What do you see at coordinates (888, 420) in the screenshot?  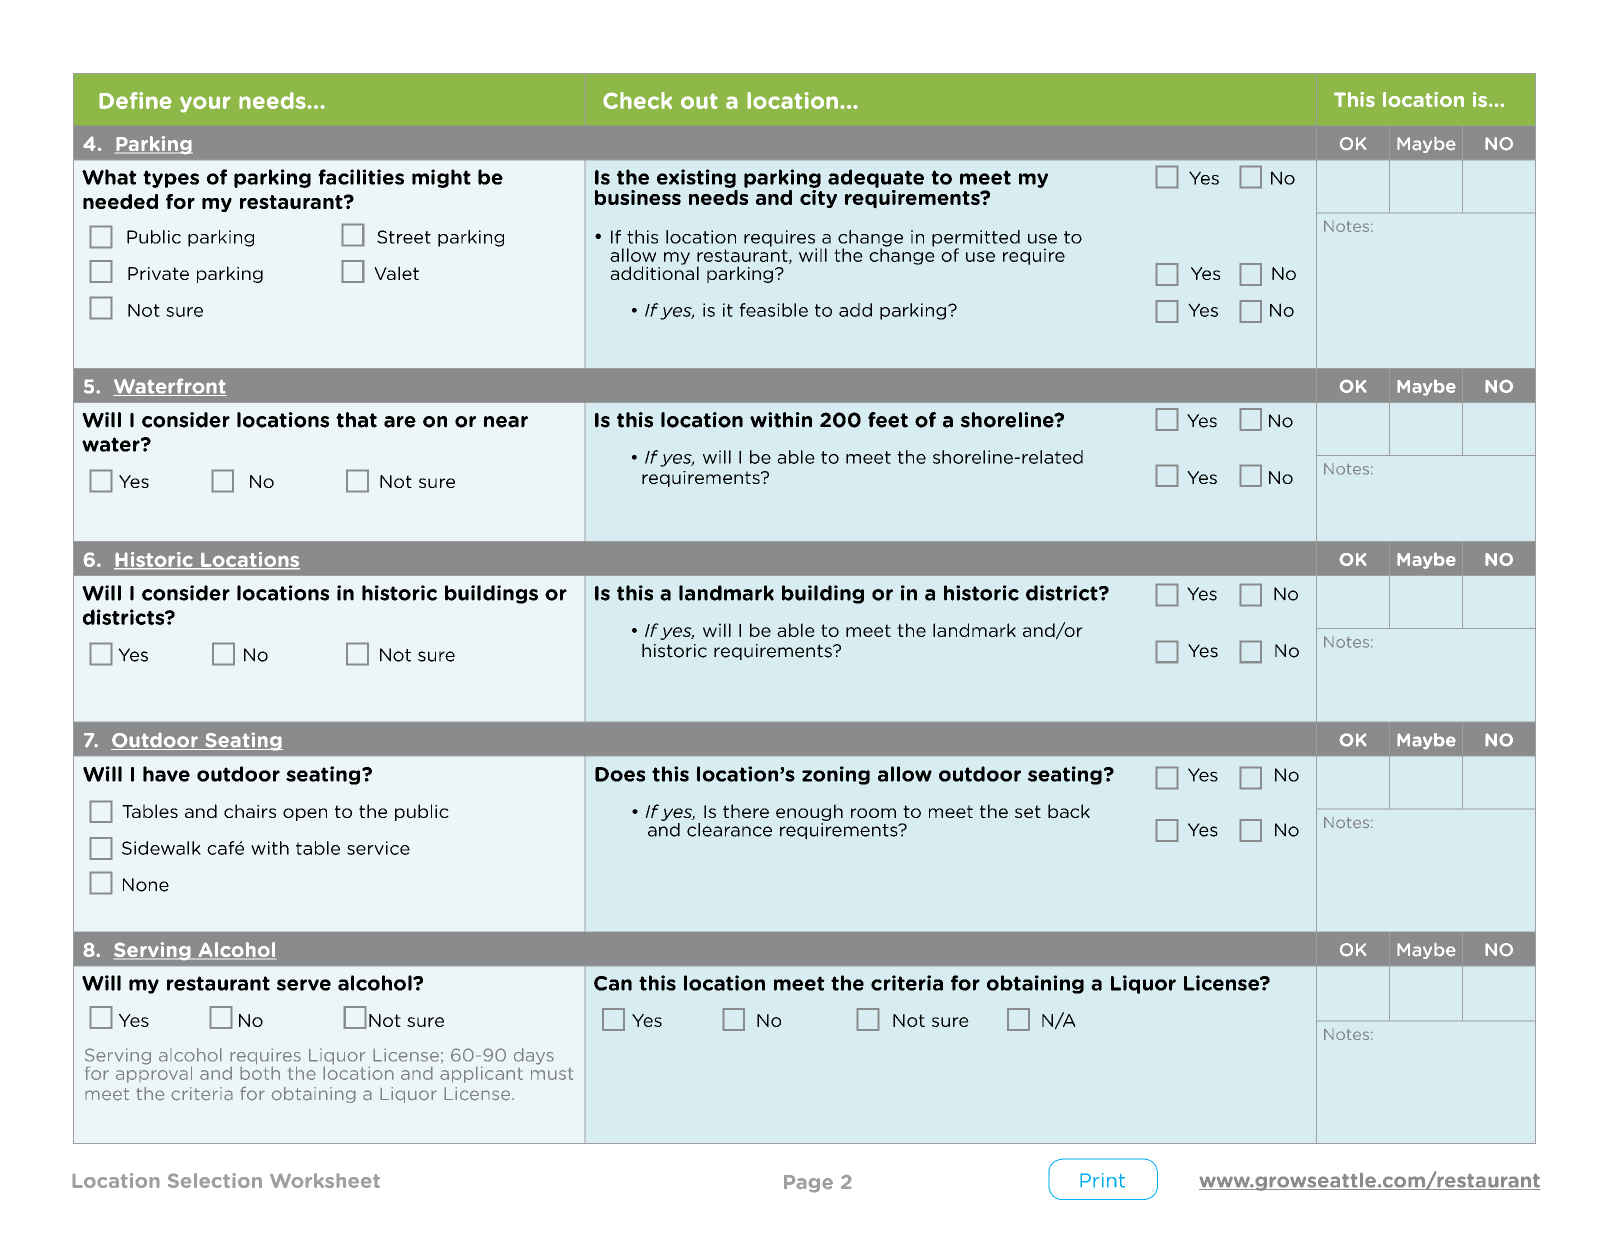 I see `feet` at bounding box center [888, 420].
